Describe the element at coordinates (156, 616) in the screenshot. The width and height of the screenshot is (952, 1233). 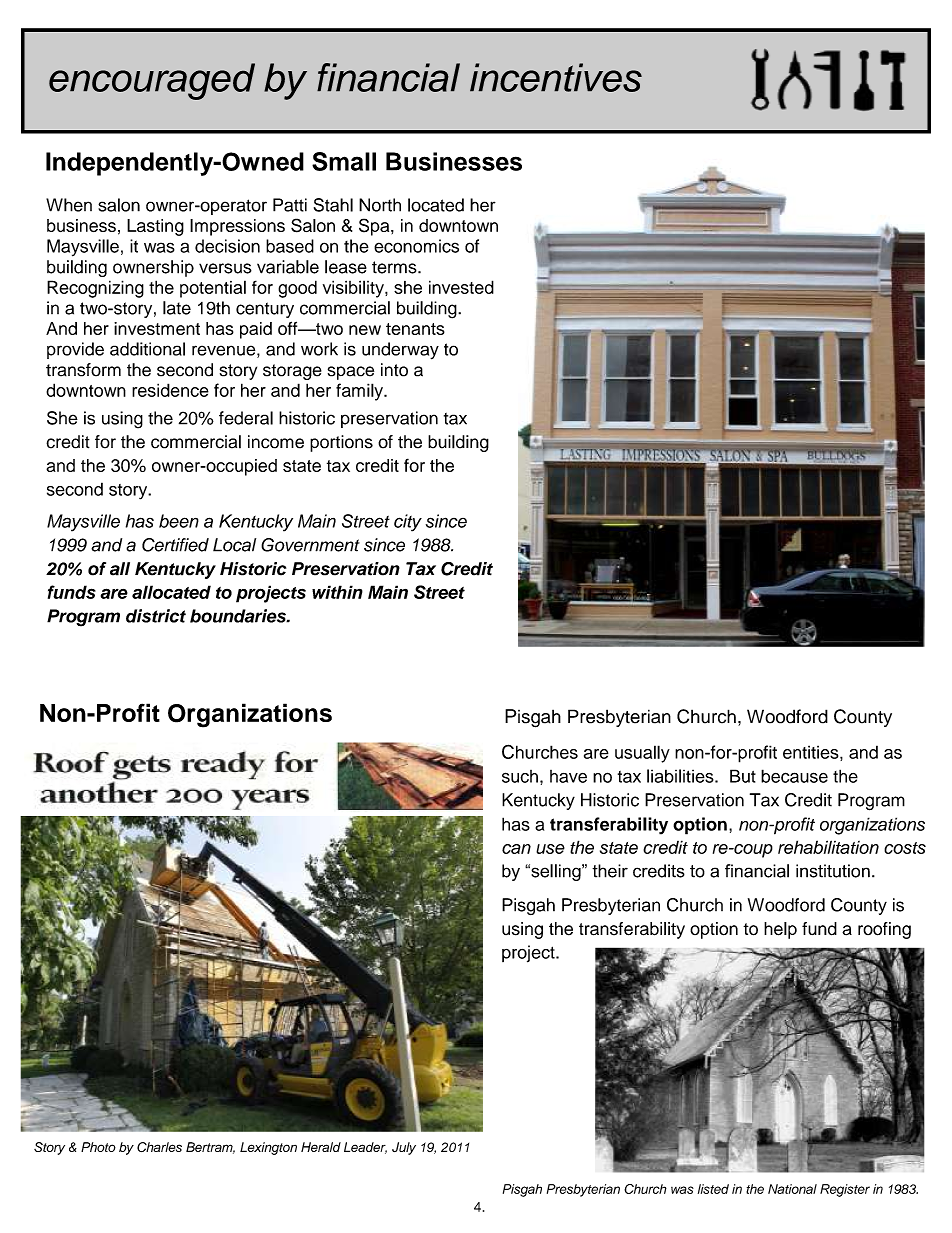
I see `district` at that location.
